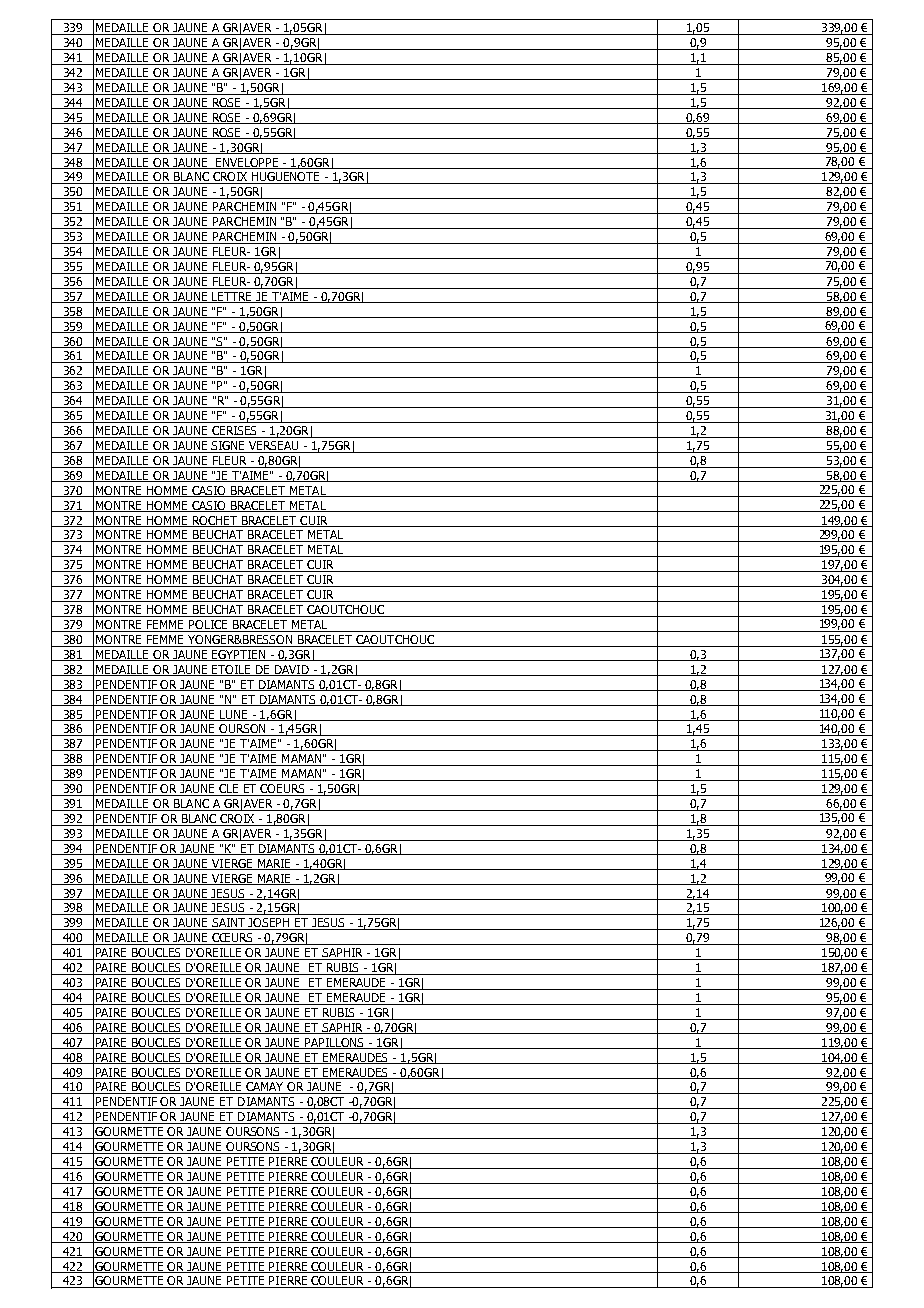 Image resolution: width=924 pixels, height=1308 pixels. Describe the element at coordinates (229, 447) in the page. I see `SIGNE` at that location.
